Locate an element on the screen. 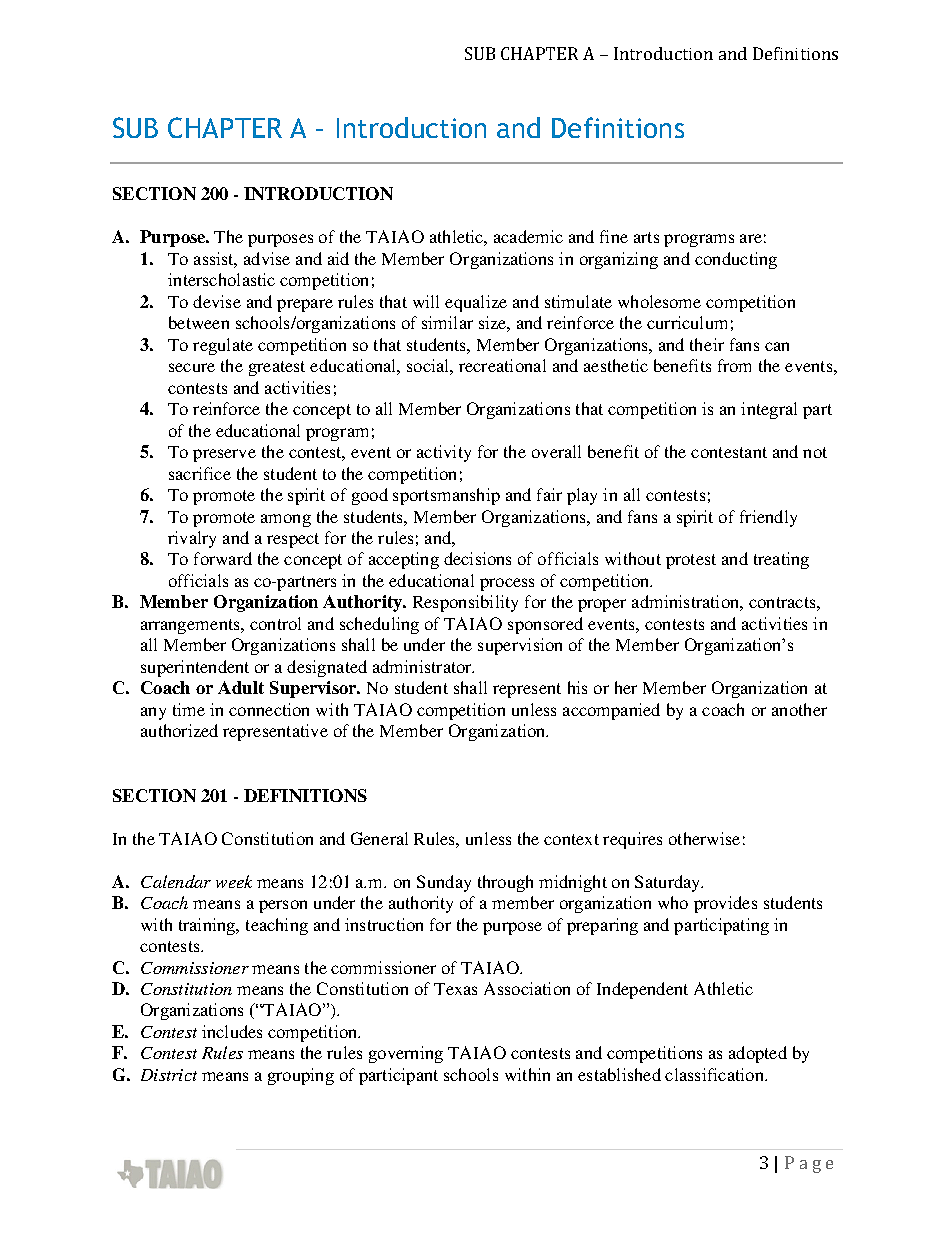 Image resolution: width=952 pixels, height=1233 pixels. equalize is located at coordinates (476, 303).
